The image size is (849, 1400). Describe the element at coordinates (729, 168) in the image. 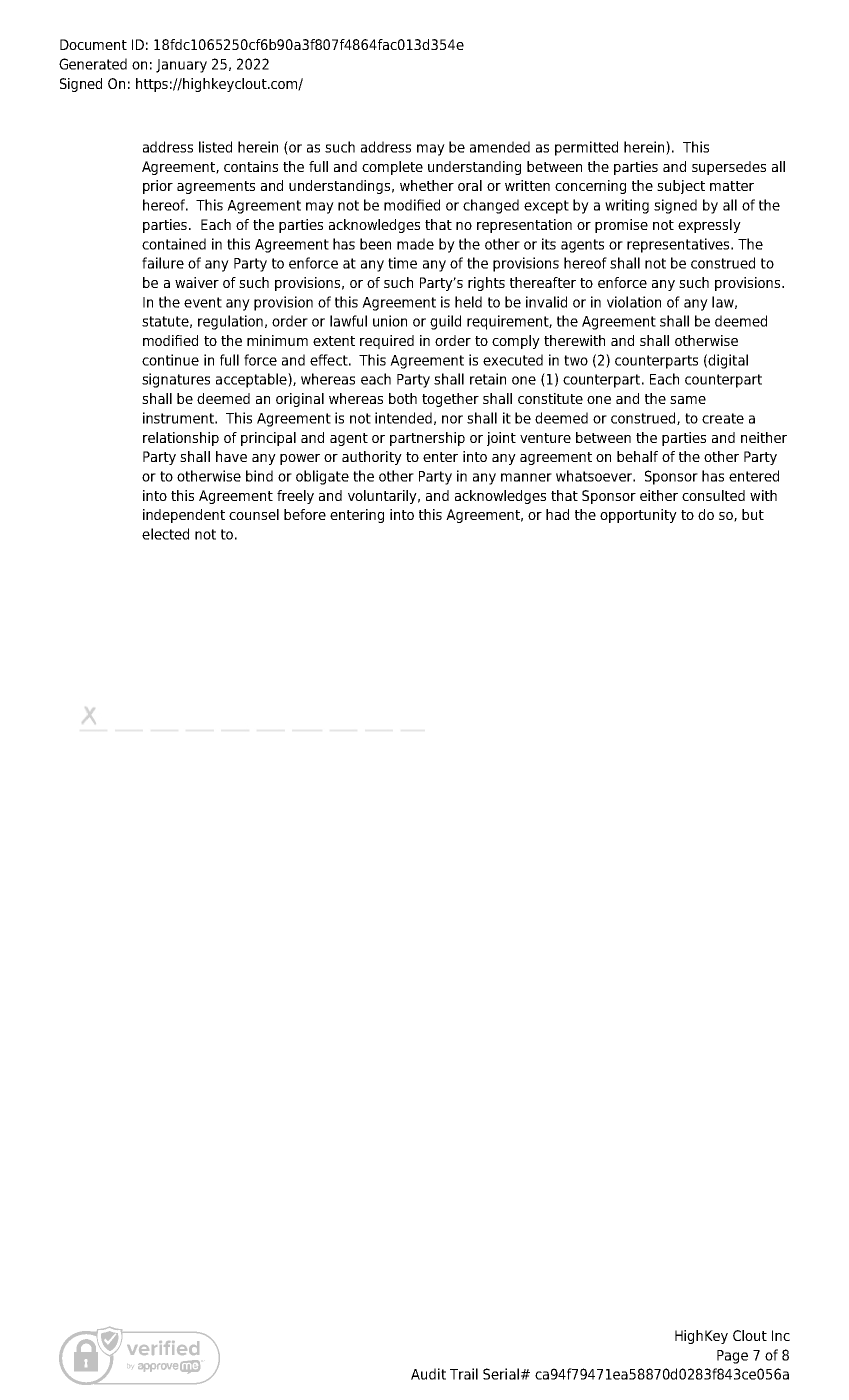

I see `supersedes` at that location.
